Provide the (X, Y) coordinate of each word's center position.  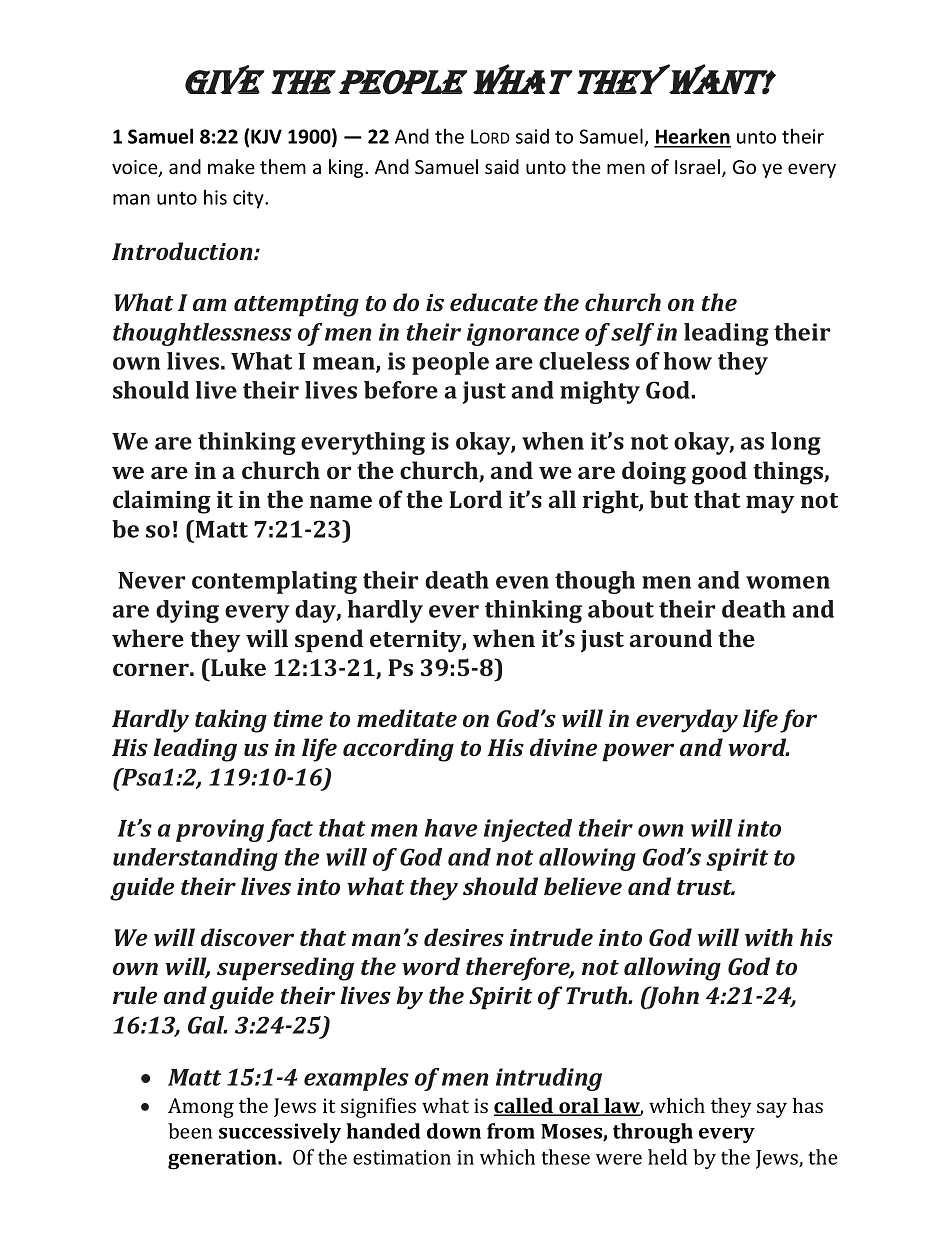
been (190, 1131)
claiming (162, 502)
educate (494, 302)
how (687, 361)
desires (464, 937)
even (522, 582)
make (231, 166)
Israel (699, 168)
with (769, 937)
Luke (237, 667)
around (670, 638)
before (401, 390)
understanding (195, 859)
